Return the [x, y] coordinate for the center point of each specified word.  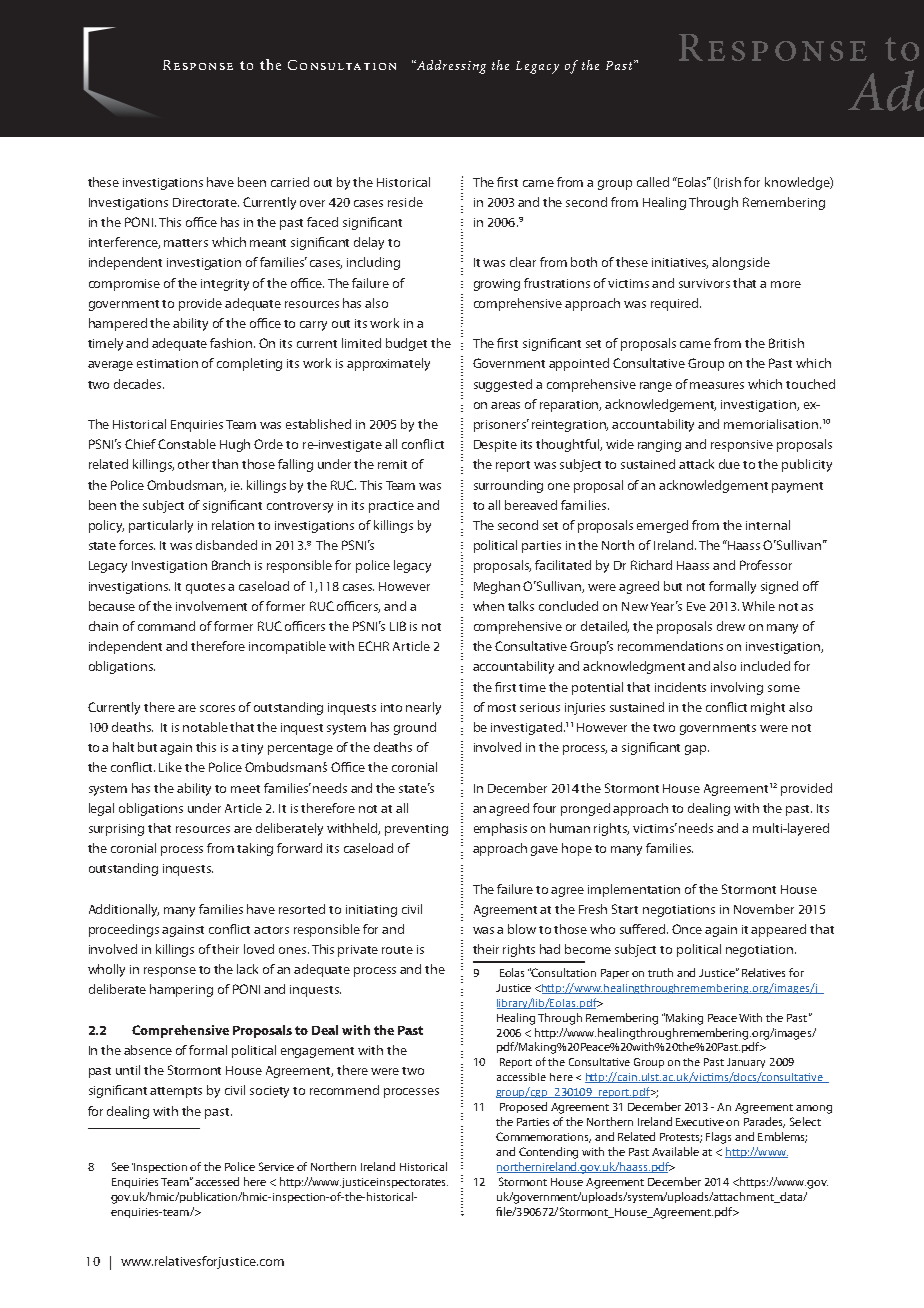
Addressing [450, 67]
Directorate [206, 202]
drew [731, 626]
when [488, 606]
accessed [217, 1181]
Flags [718, 1138]
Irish [728, 183]
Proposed [523, 1107]
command [166, 626]
